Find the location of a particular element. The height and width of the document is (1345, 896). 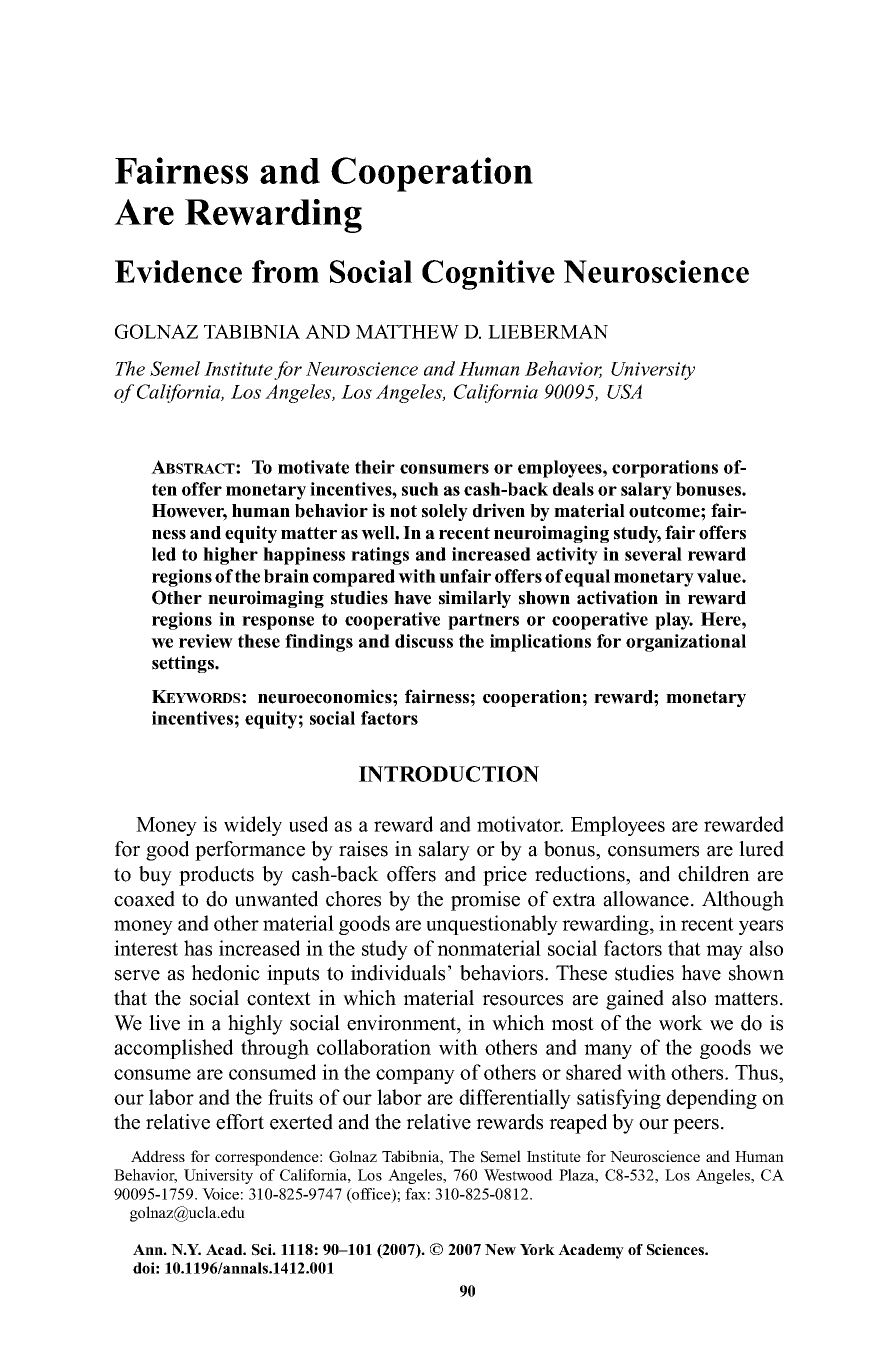

settings is located at coordinates (184, 664).
